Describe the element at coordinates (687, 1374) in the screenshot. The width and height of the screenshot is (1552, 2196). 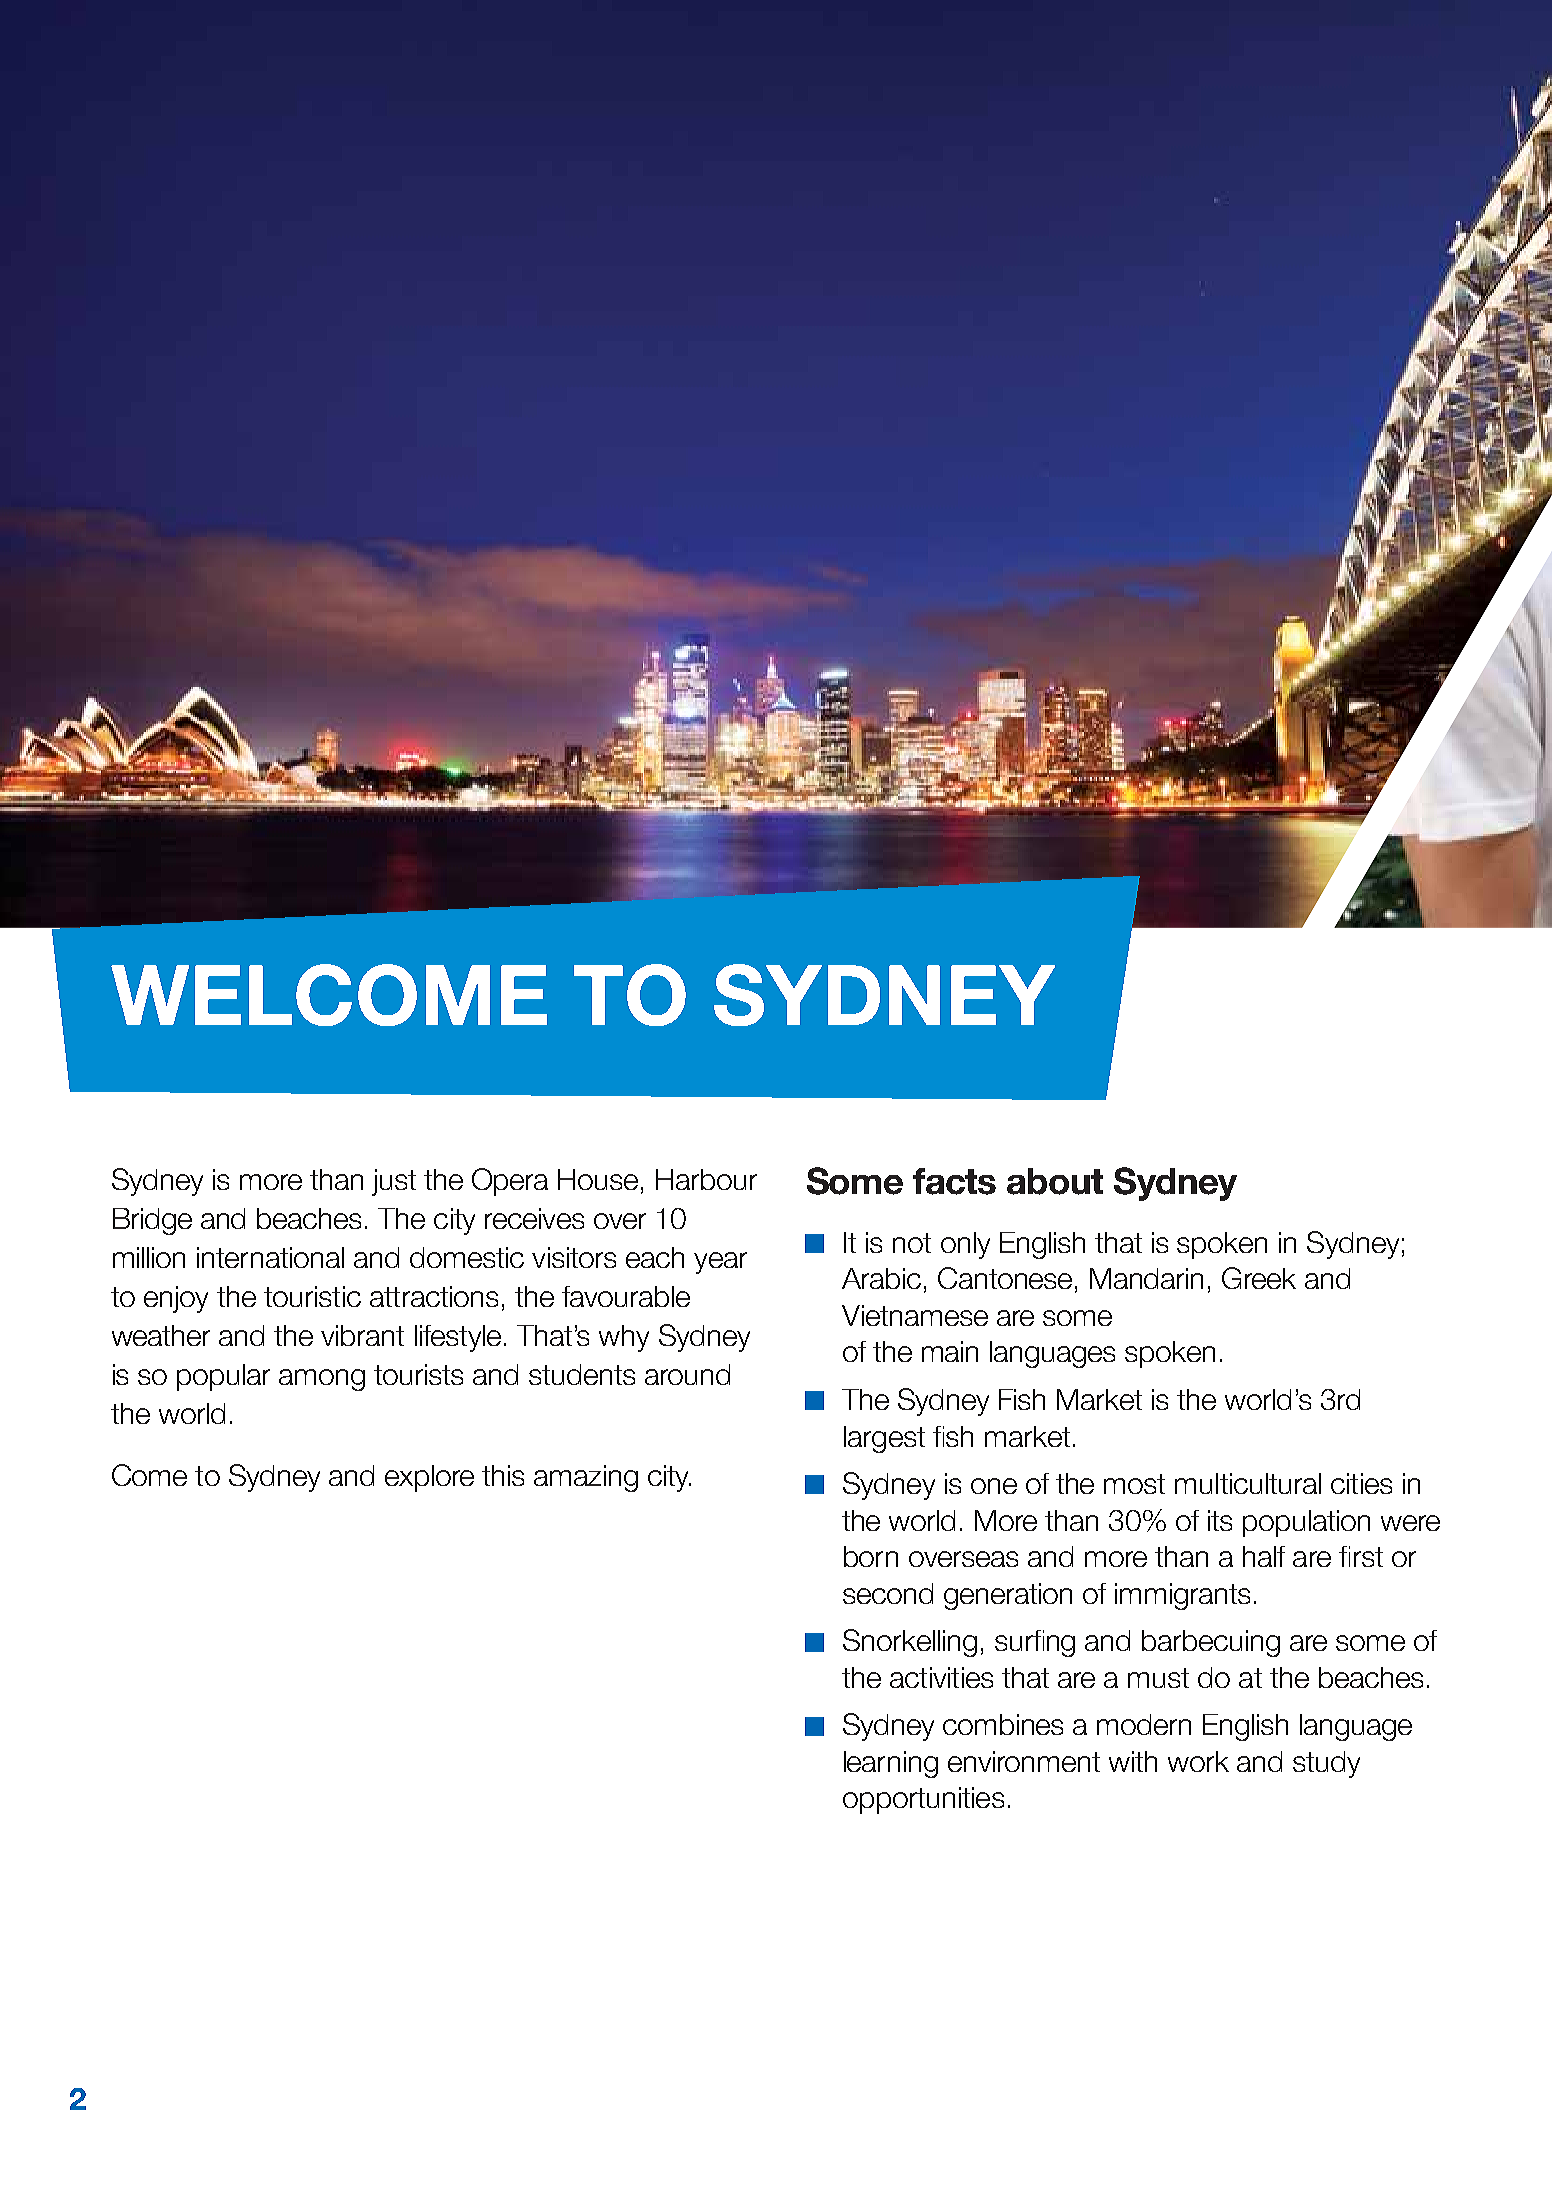
I see `around` at that location.
